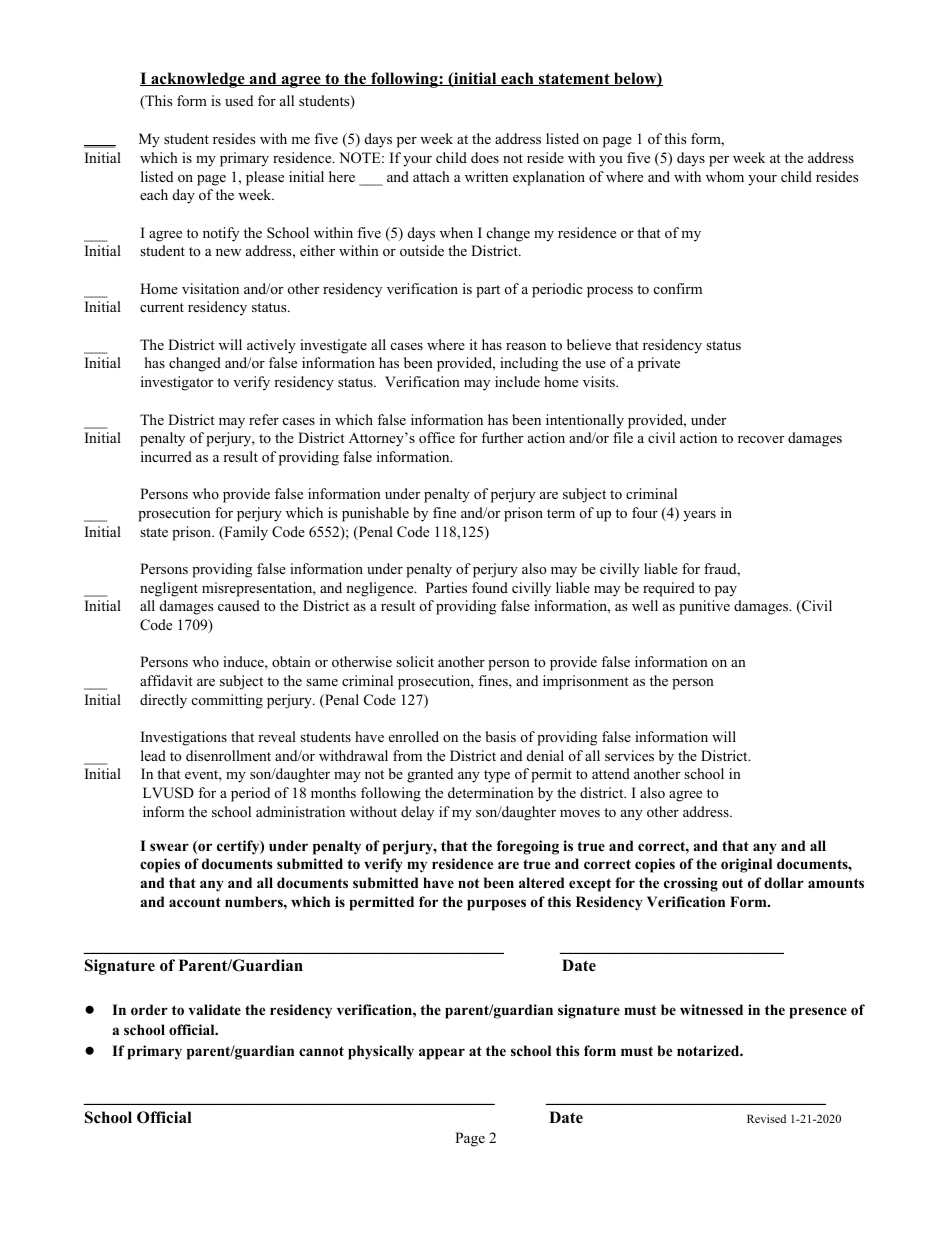 The height and width of the image is (1233, 952). I want to click on negligent, so click(169, 589).
